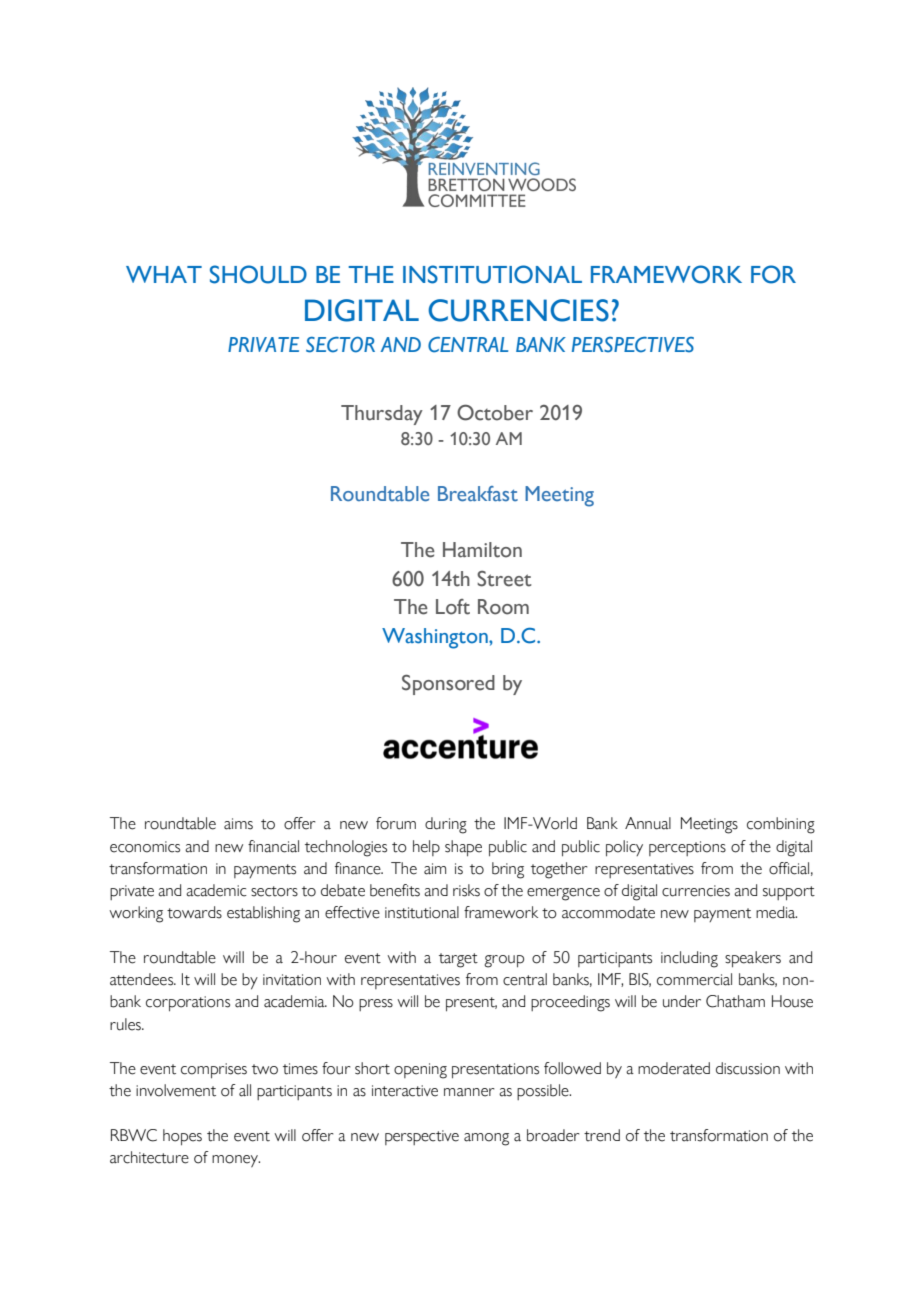 The width and height of the document is (924, 1308). I want to click on WHAT, so click(164, 274).
